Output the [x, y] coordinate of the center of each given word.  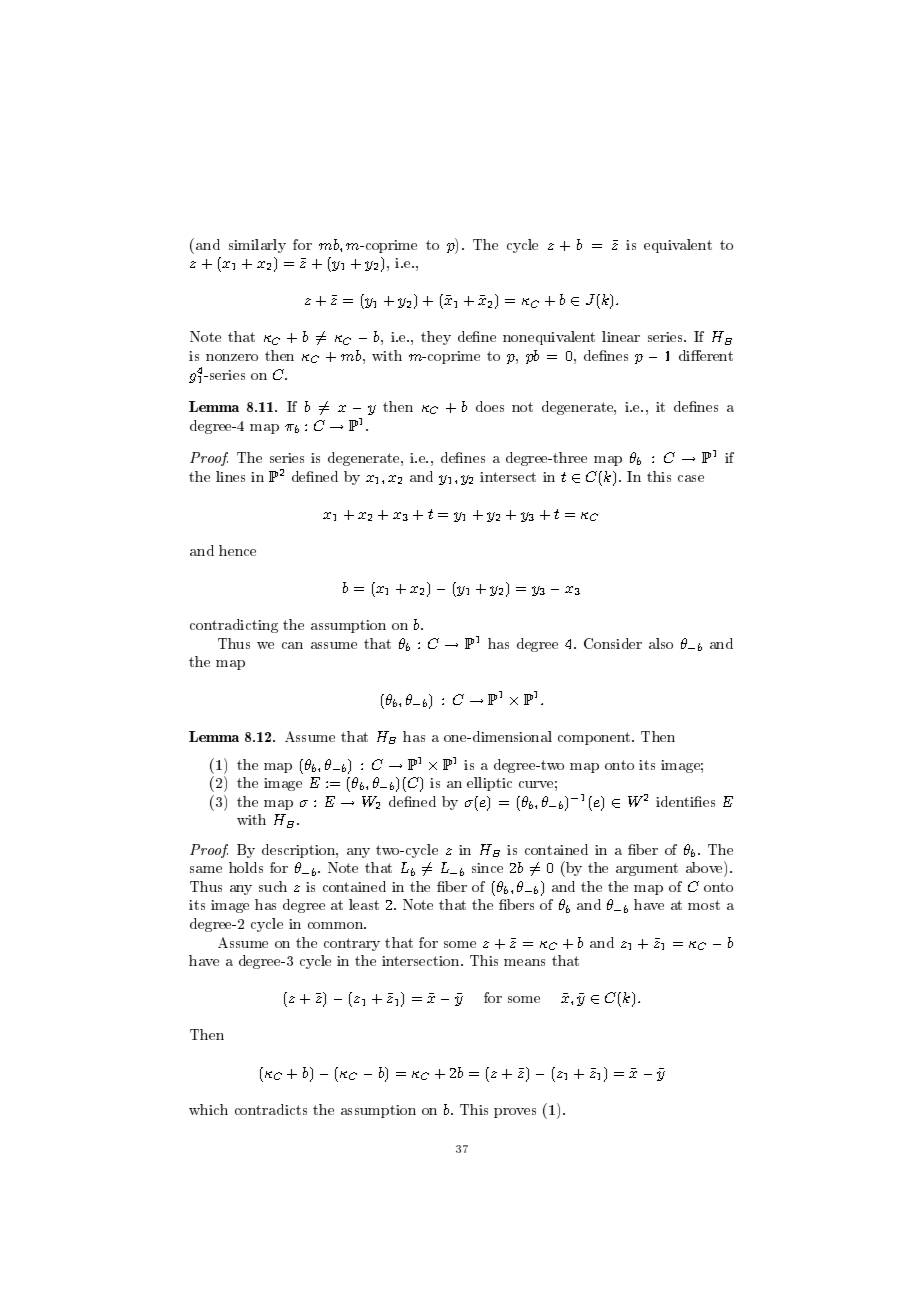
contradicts [271, 1109]
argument [647, 869]
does [490, 406]
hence [237, 550]
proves [515, 1113]
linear [621, 336]
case [691, 478]
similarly [257, 246]
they [436, 338]
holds [246, 867]
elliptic [489, 784]
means [524, 962]
